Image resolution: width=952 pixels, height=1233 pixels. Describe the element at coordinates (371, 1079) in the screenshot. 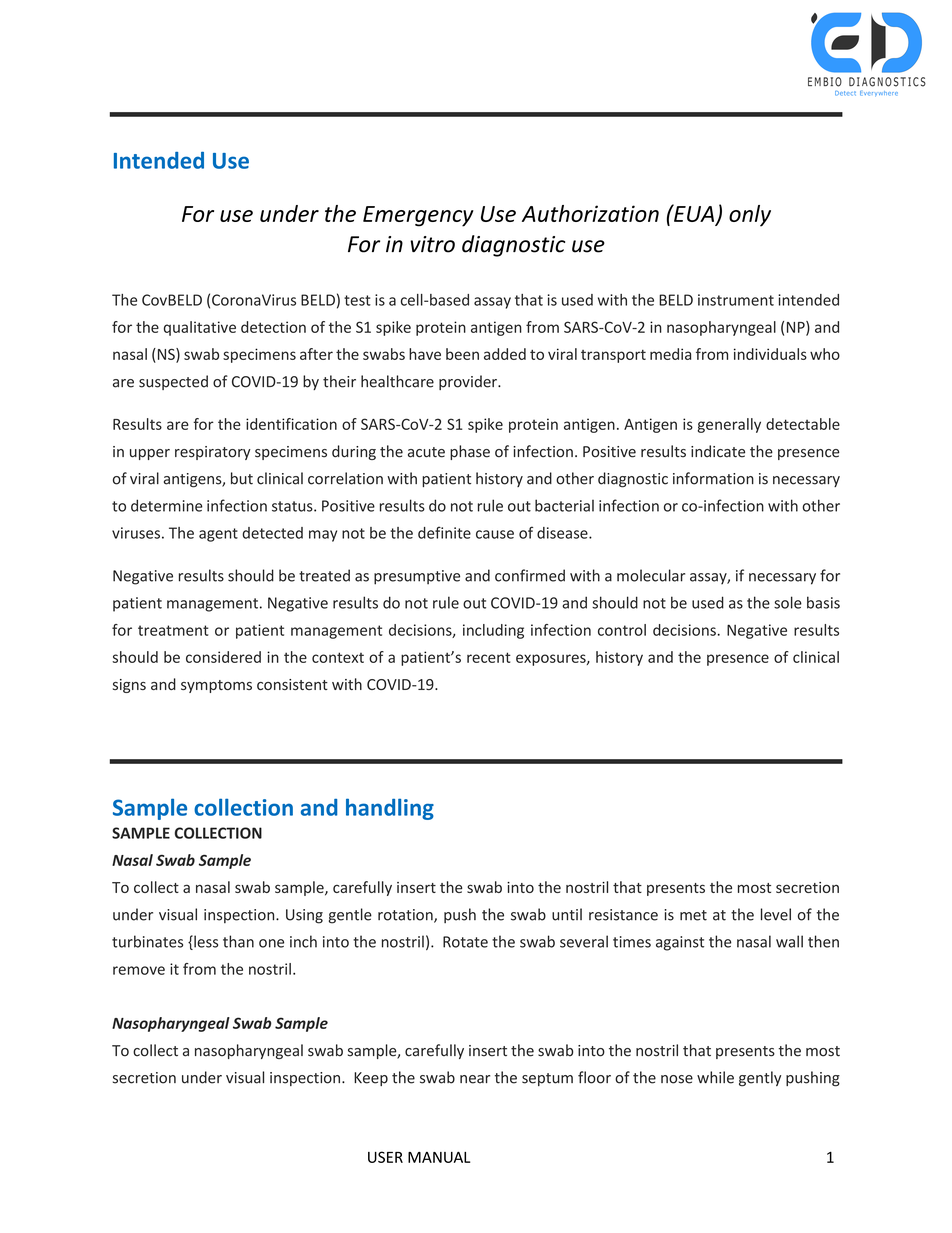

I see `Keep` at that location.
